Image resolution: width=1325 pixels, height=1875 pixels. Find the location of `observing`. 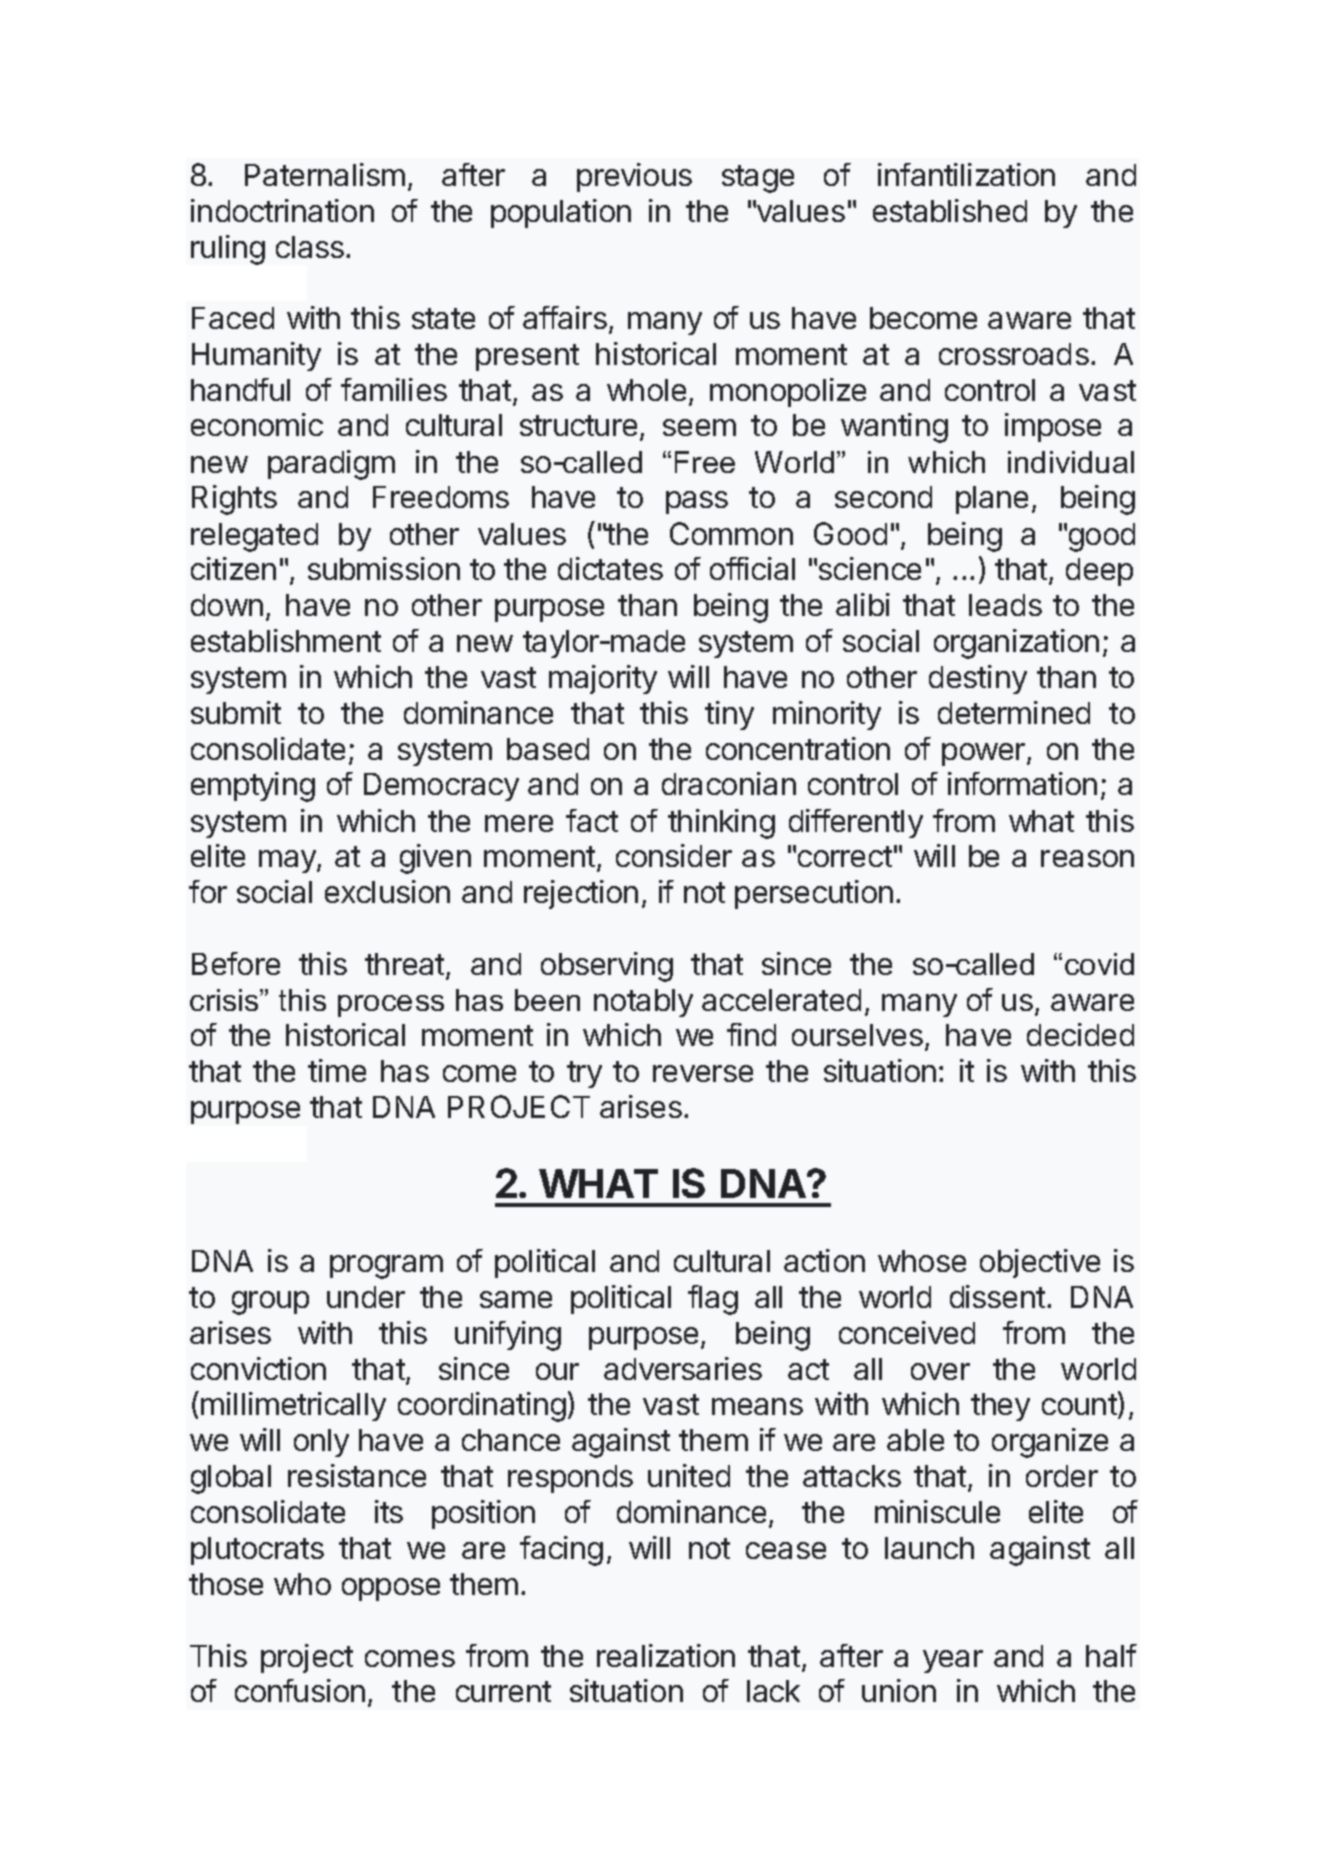

observing is located at coordinates (607, 967).
